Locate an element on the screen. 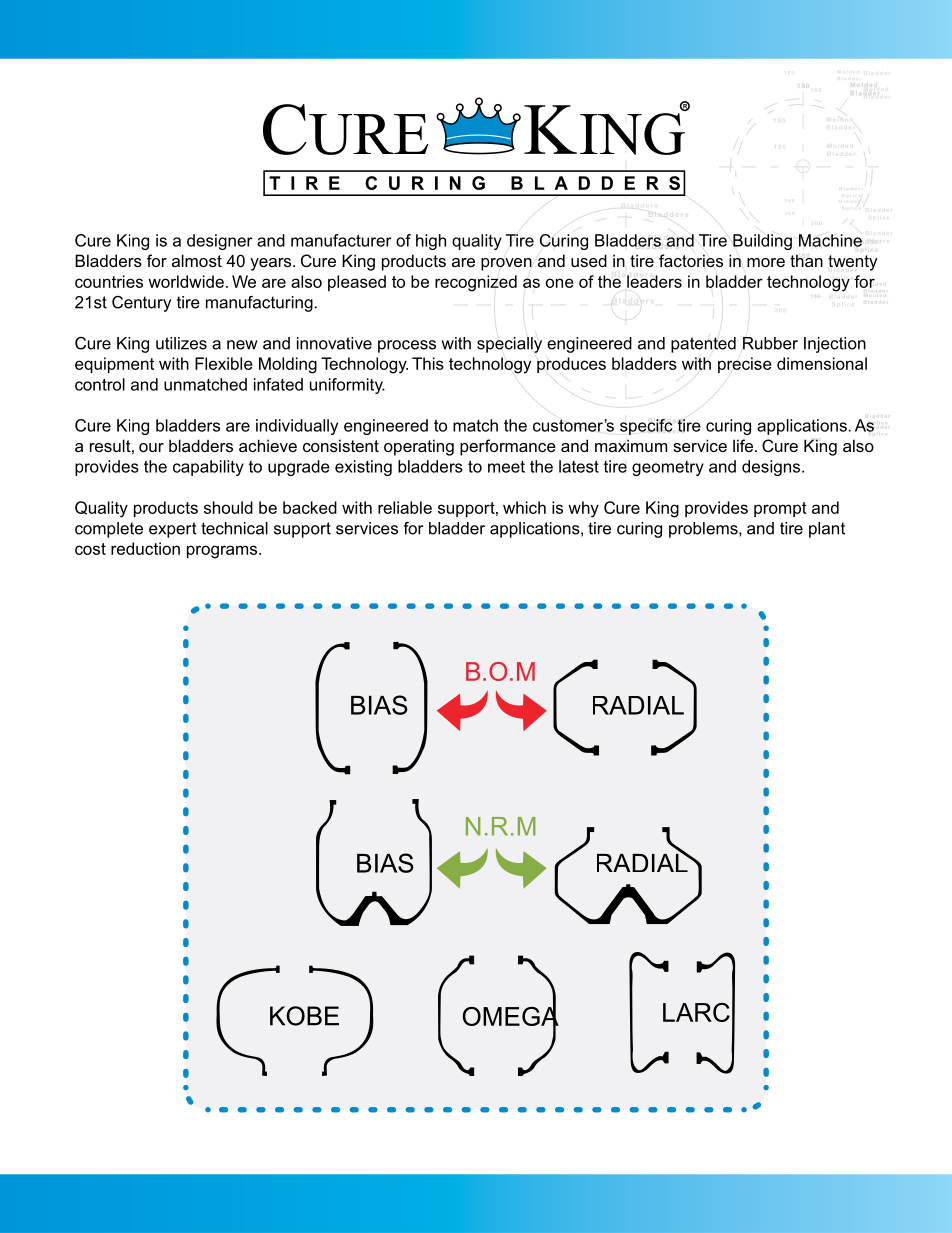 The height and width of the screenshot is (1233, 952). KOBE is located at coordinates (304, 1016).
